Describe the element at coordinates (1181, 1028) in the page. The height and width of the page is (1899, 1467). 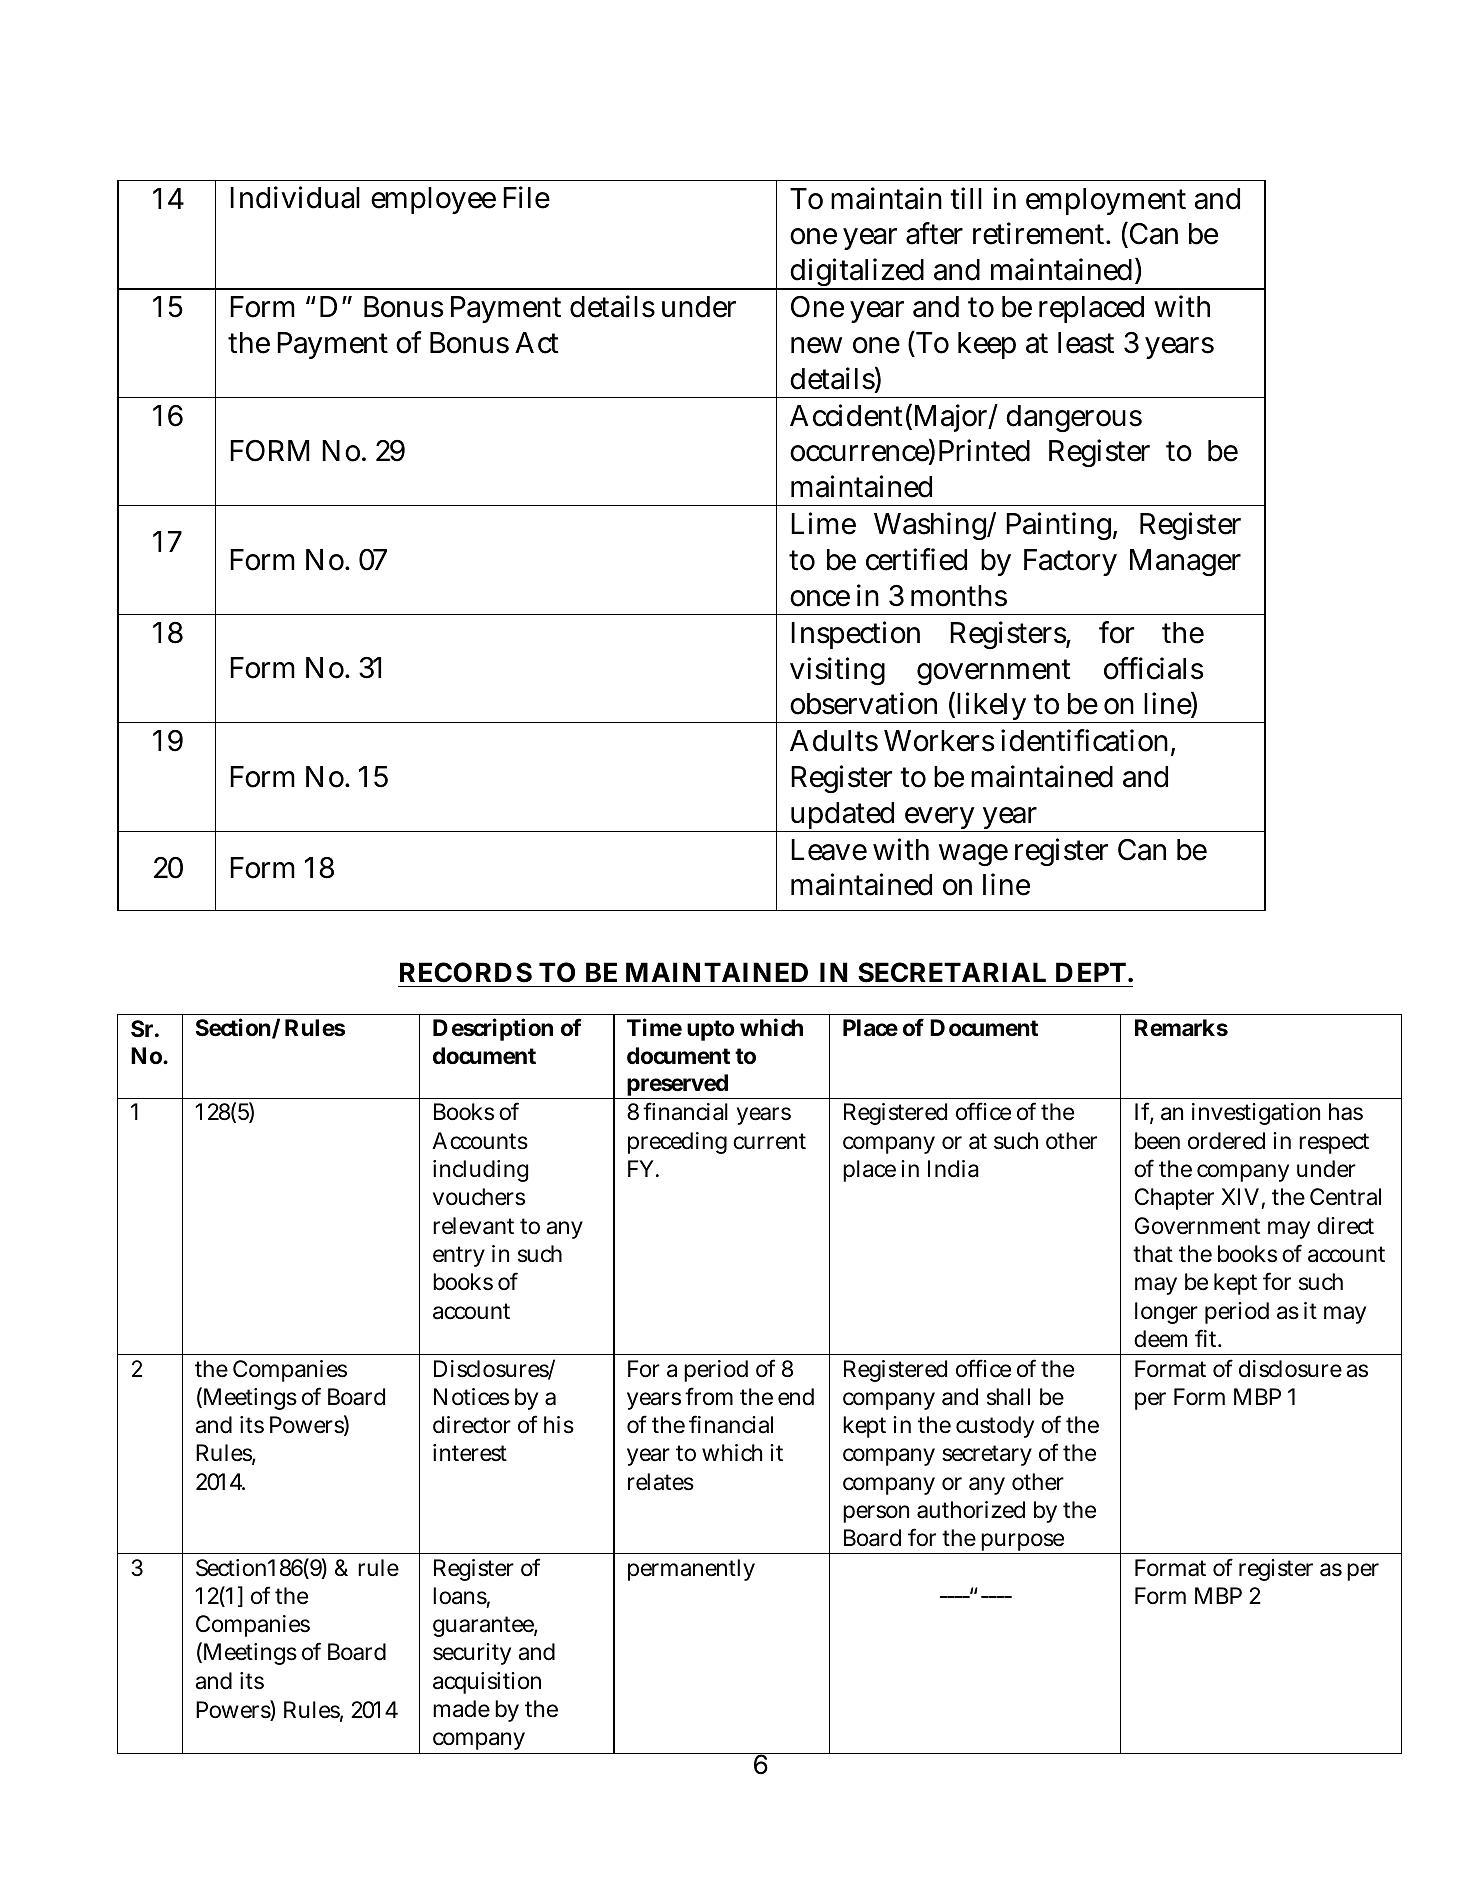
I see `Remarks` at that location.
